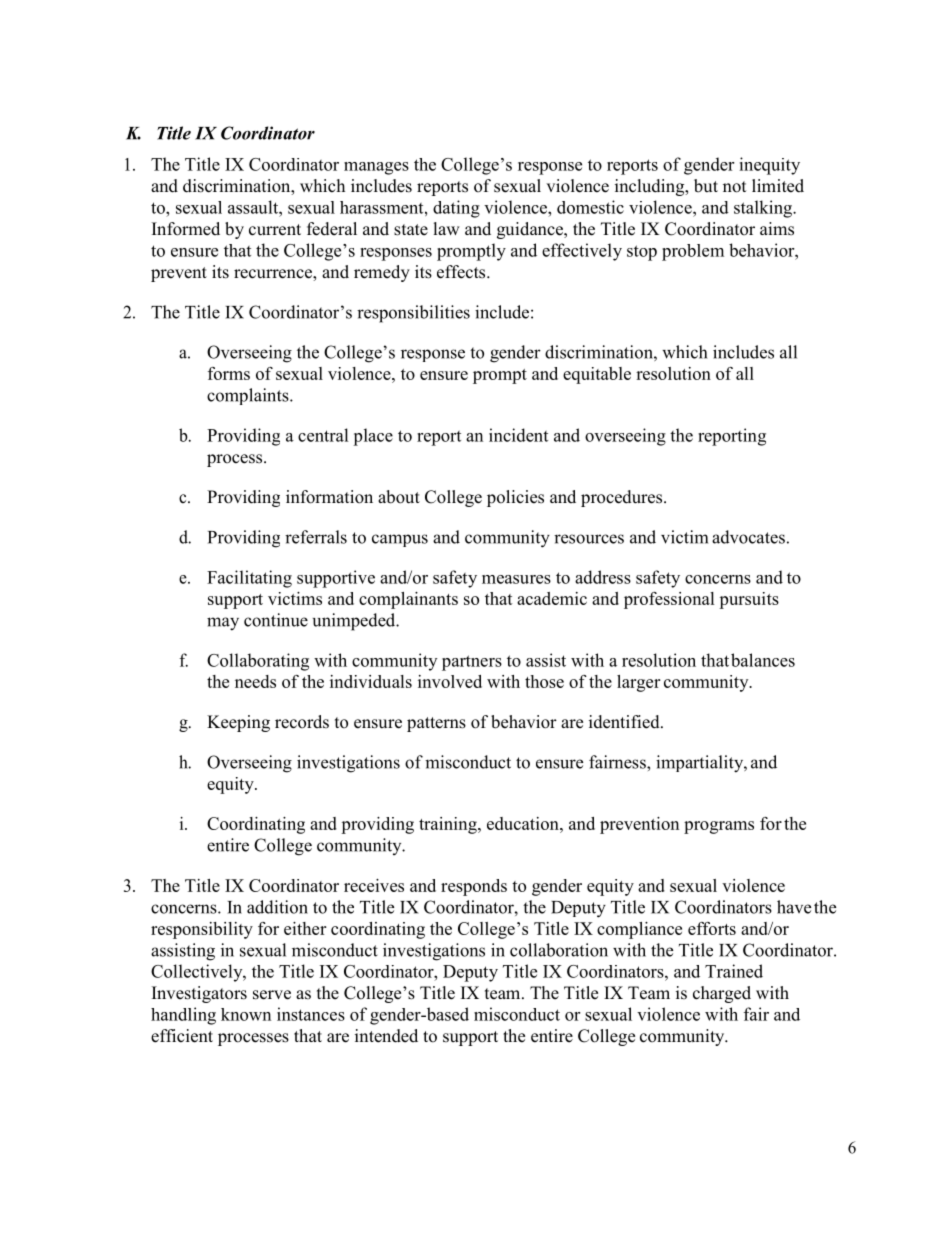 The height and width of the page is (1233, 952). I want to click on patterns, so click(436, 724).
